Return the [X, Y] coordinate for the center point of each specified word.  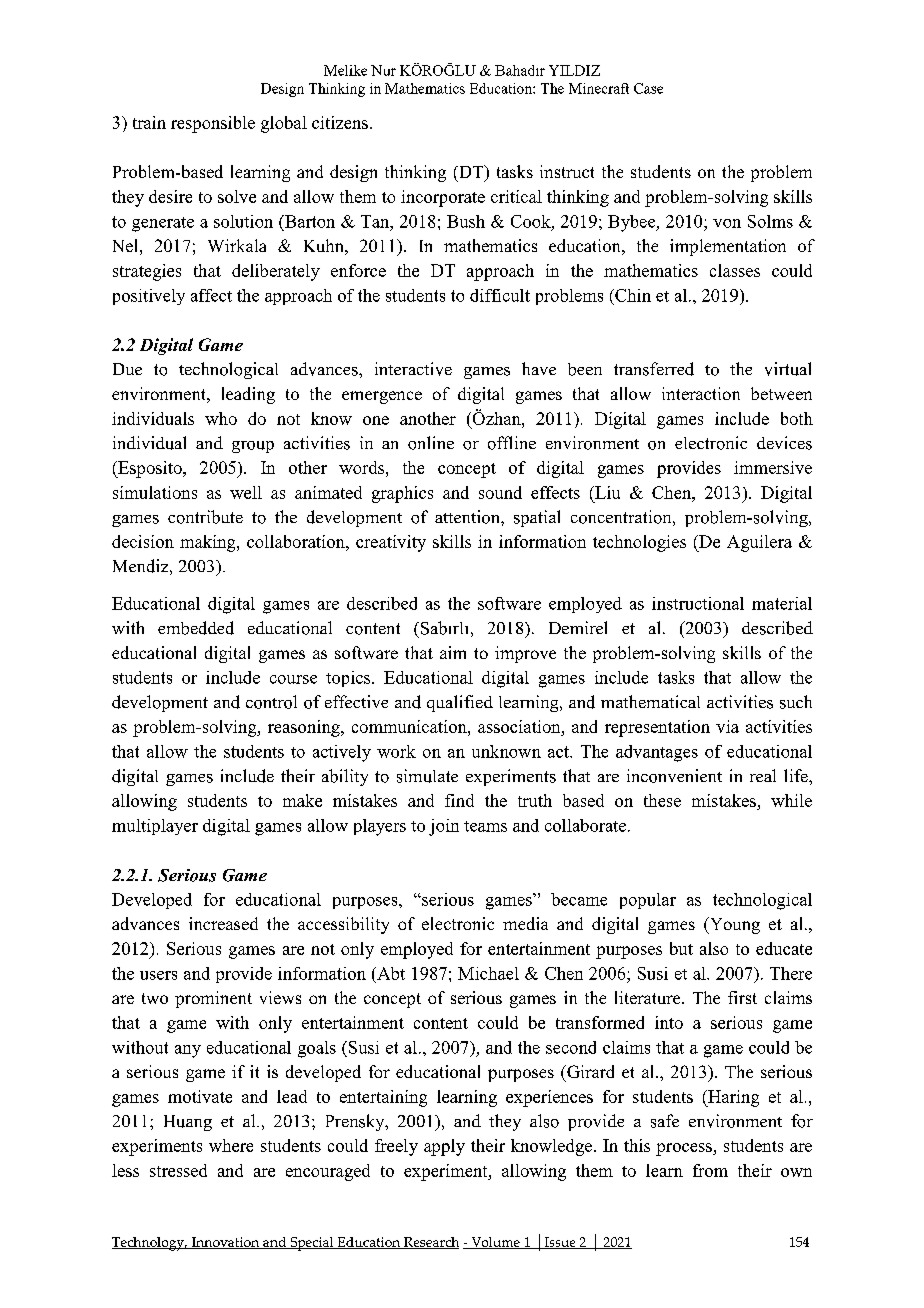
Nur [383, 70]
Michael [488, 973]
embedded [196, 628]
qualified [460, 703]
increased [223, 923]
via [727, 726]
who [221, 418]
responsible [213, 124]
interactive [413, 369]
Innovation [225, 1243]
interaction [701, 393]
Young [733, 925]
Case [648, 88]
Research [430, 1243]
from [710, 1170]
